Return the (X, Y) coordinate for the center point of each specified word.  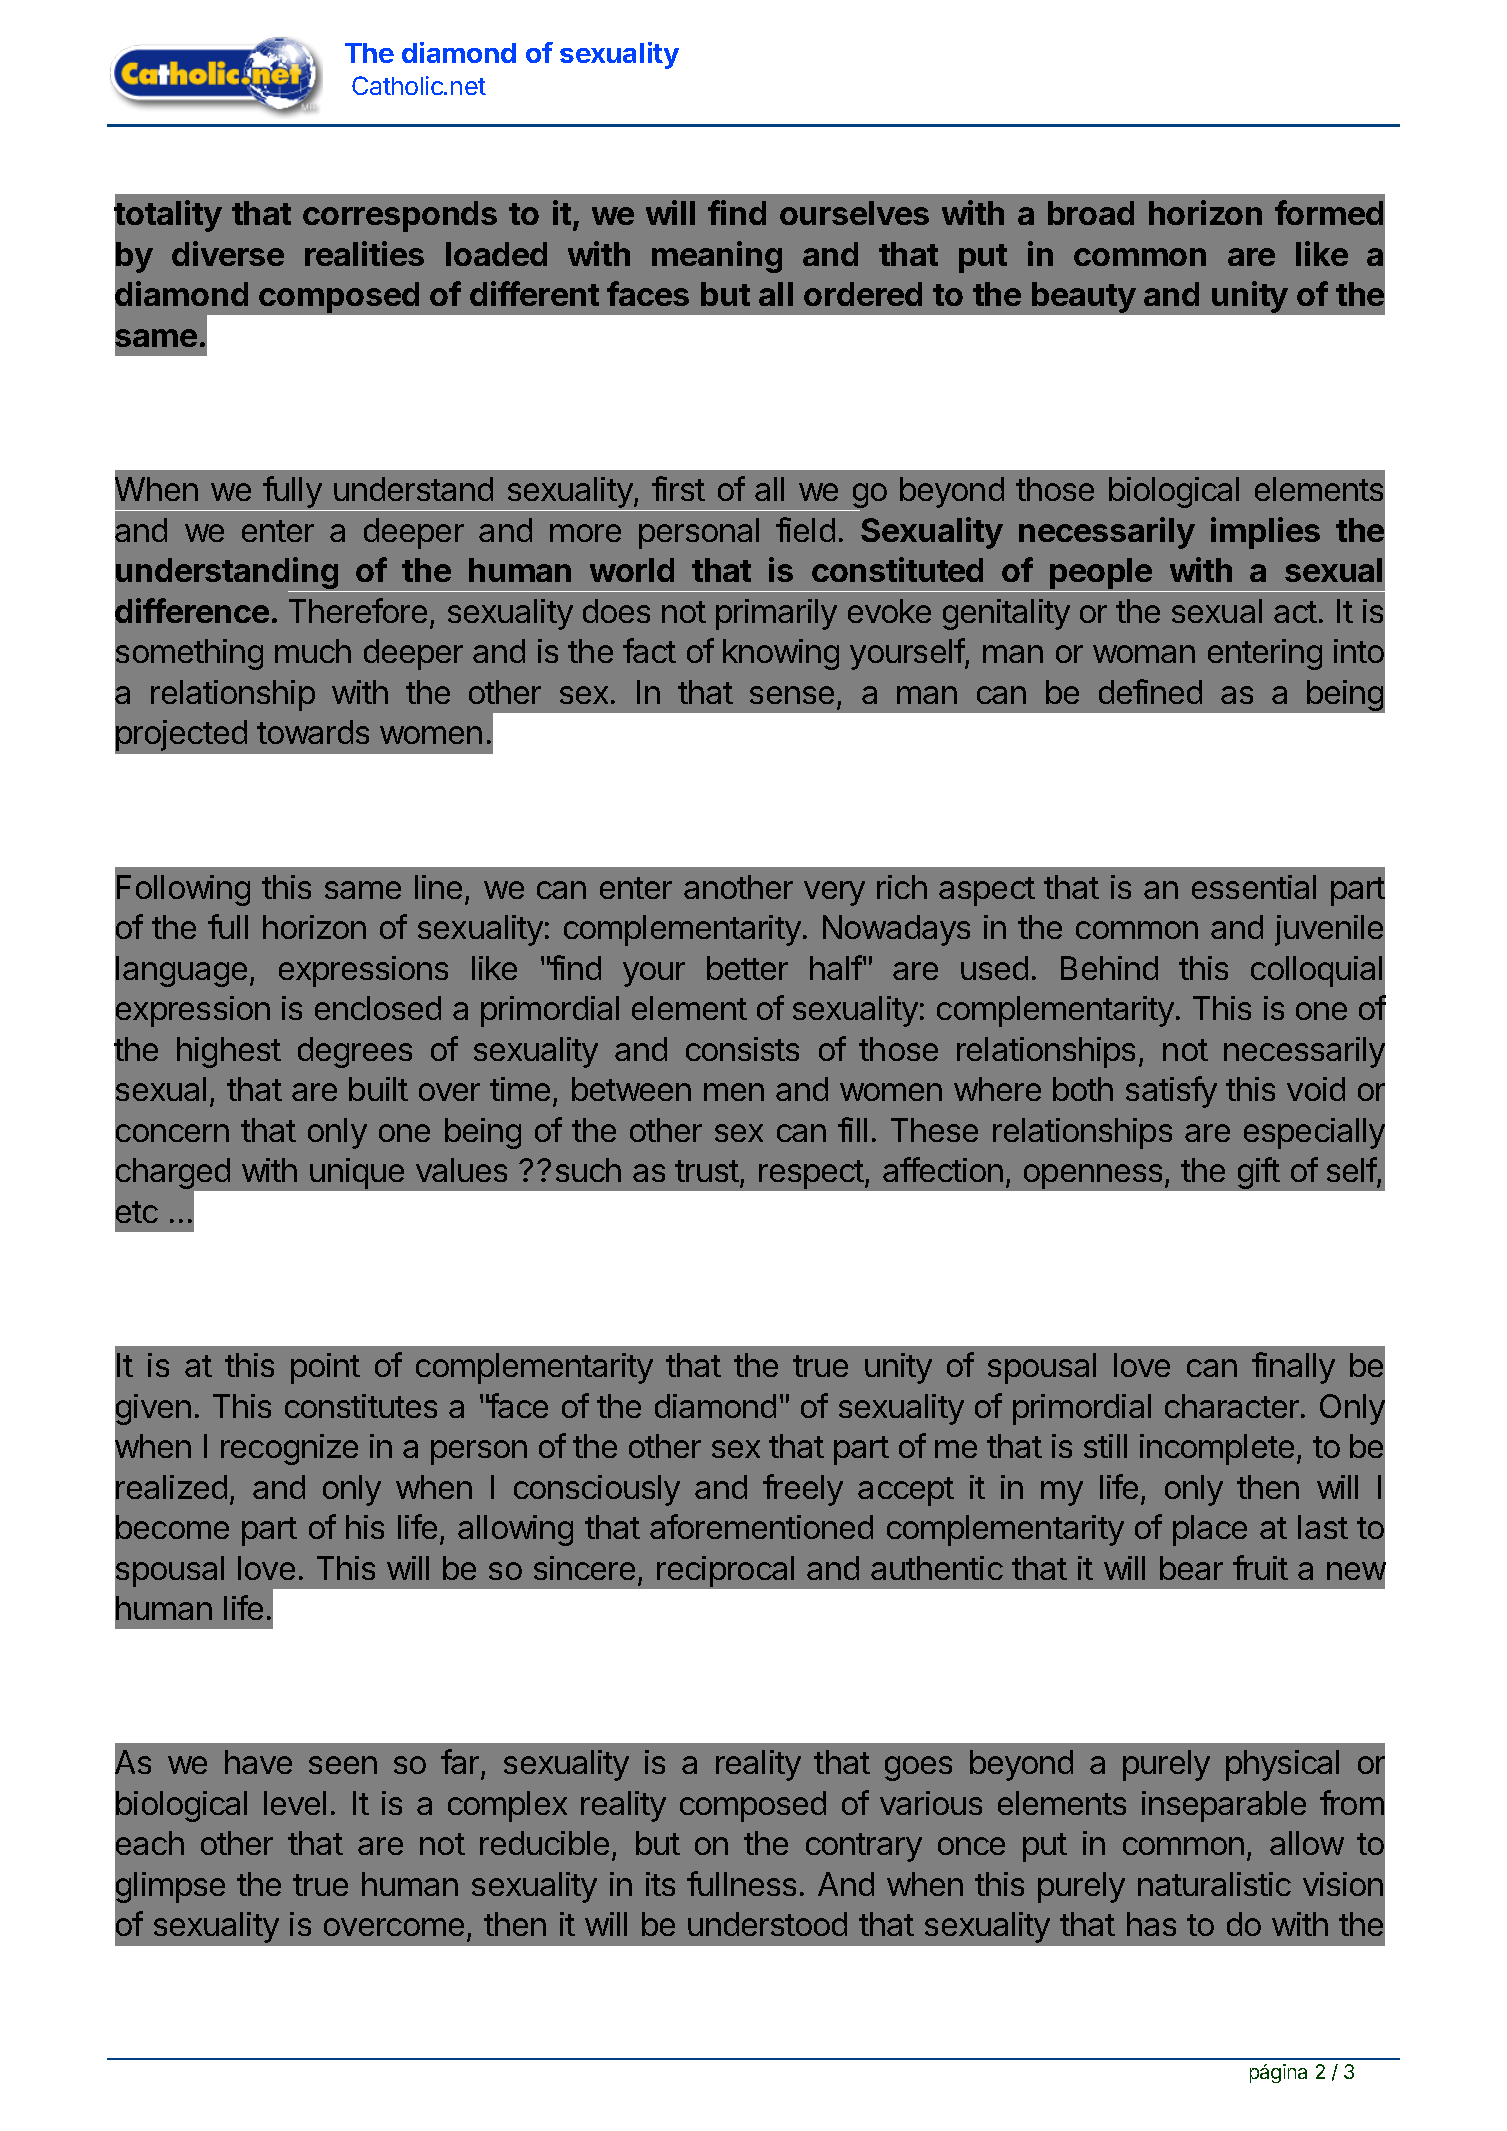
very (834, 893)
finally (1293, 1368)
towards (313, 732)
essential (1254, 887)
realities (364, 253)
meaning (717, 257)
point (325, 1368)
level (295, 1803)
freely (803, 1490)
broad (1091, 213)
